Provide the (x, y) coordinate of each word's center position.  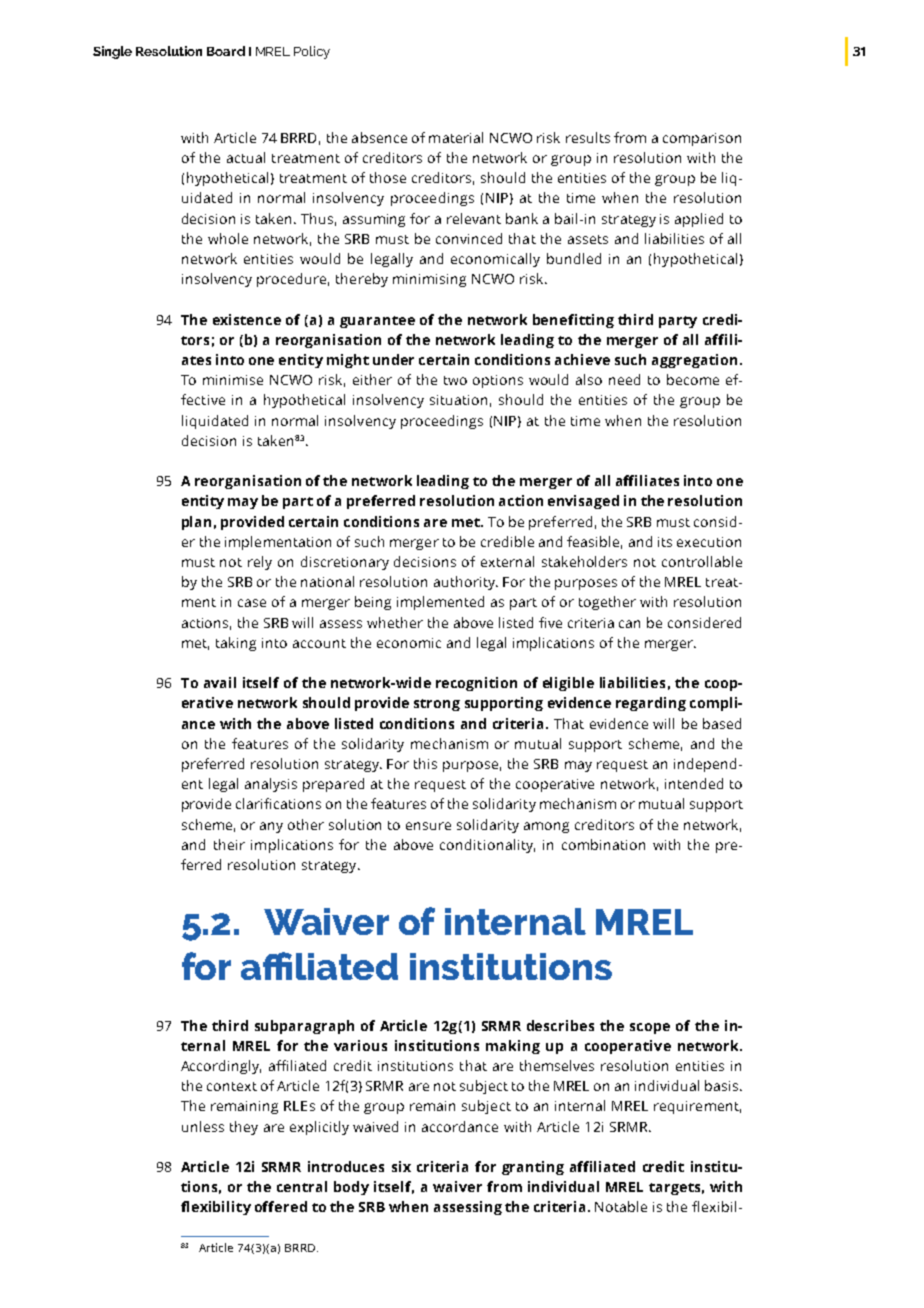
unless (203, 1126)
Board (226, 51)
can (629, 624)
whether (395, 622)
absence (379, 137)
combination (603, 844)
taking (236, 644)
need (624, 379)
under (393, 359)
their (229, 844)
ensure (428, 826)
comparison (702, 139)
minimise (233, 380)
